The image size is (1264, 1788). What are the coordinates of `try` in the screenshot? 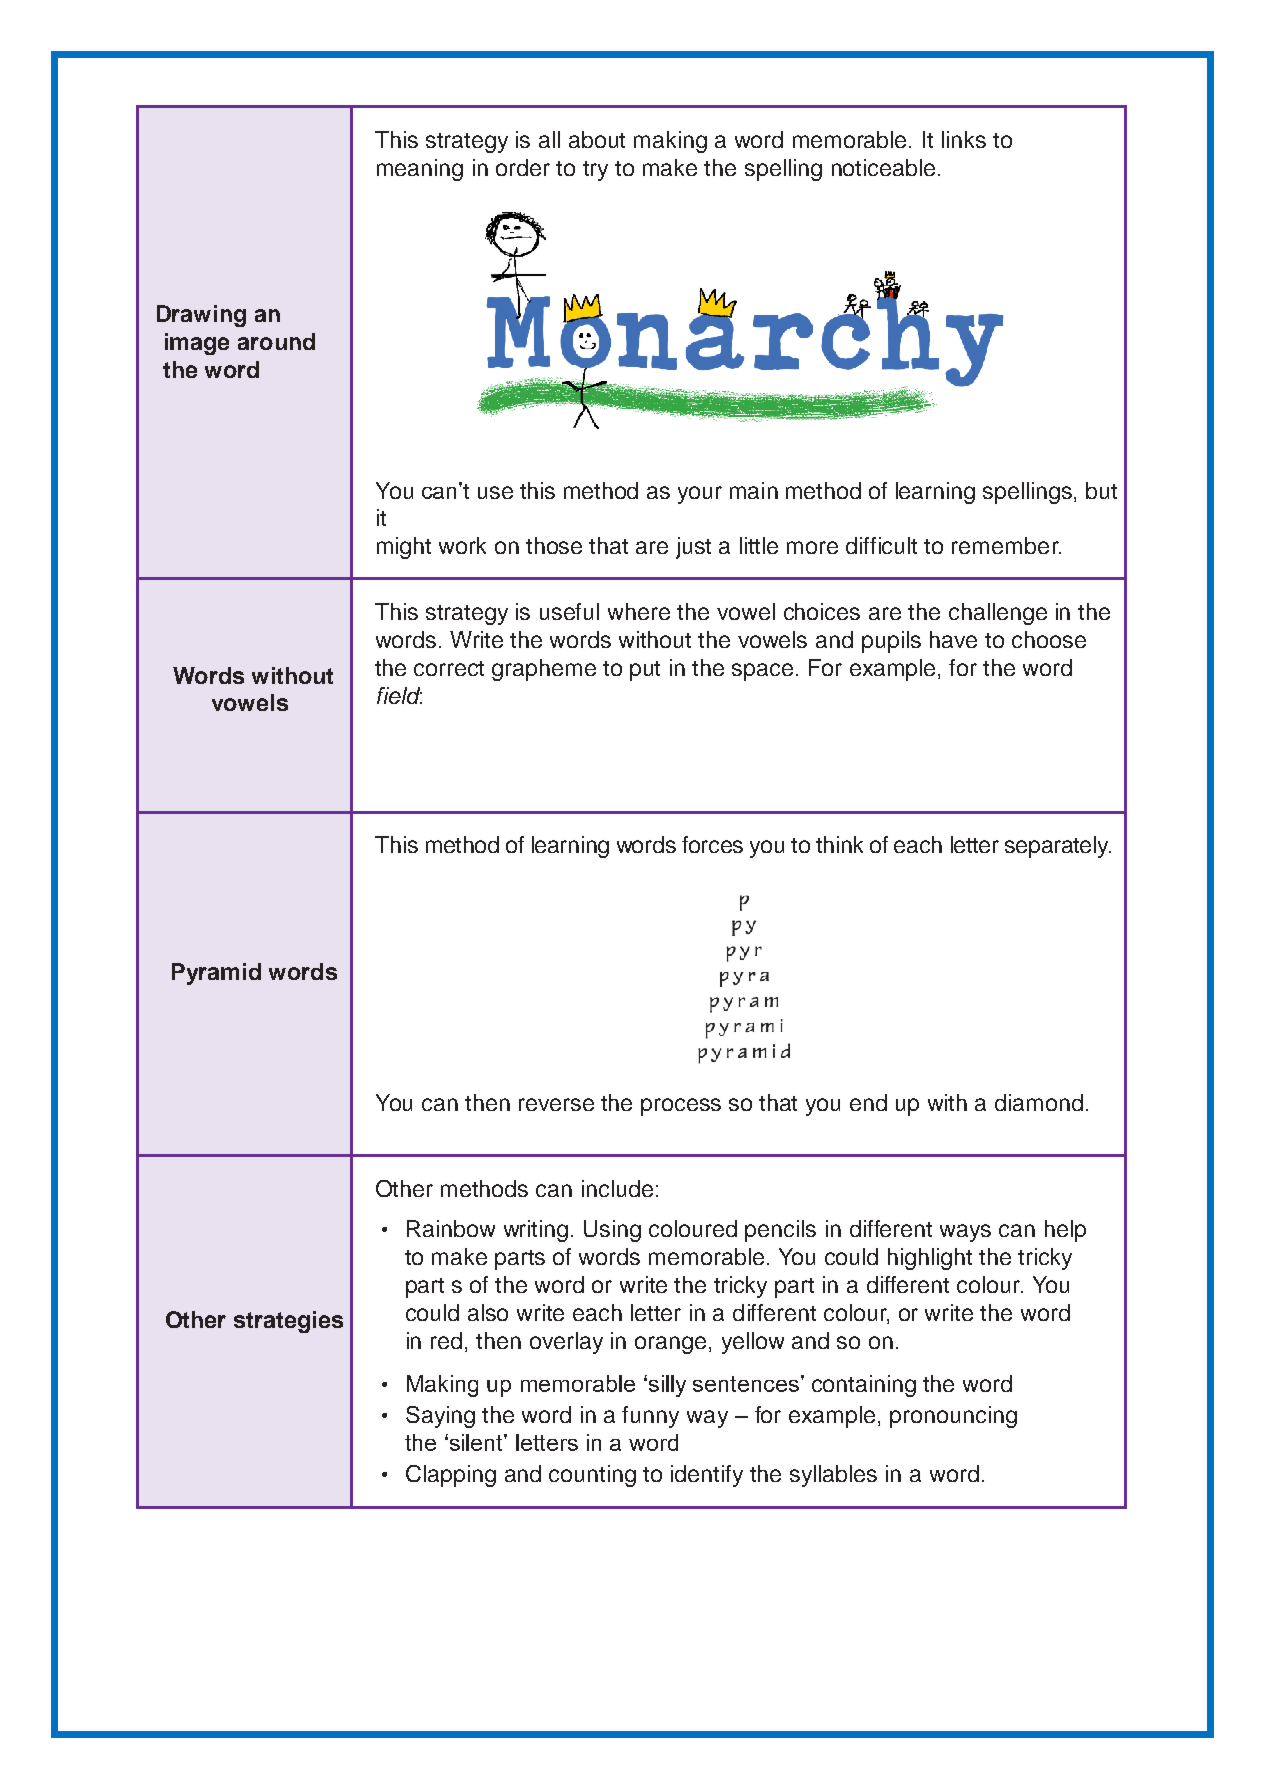 It's located at (595, 171).
